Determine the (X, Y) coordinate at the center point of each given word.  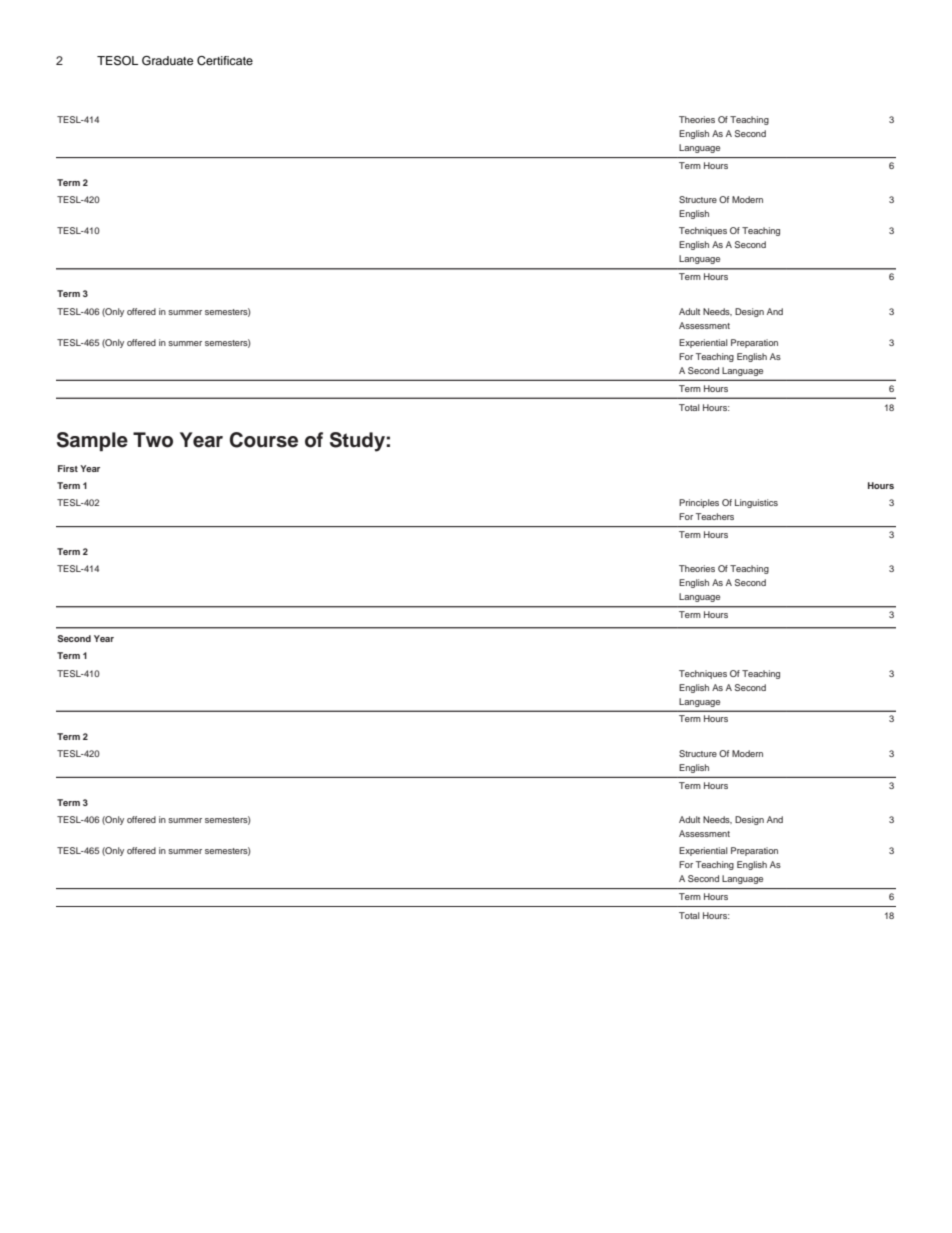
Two (153, 440)
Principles (699, 503)
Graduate (167, 61)
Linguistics (756, 503)
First (68, 468)
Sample (92, 442)
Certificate (225, 61)
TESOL (117, 61)
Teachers (715, 516)
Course (264, 440)
